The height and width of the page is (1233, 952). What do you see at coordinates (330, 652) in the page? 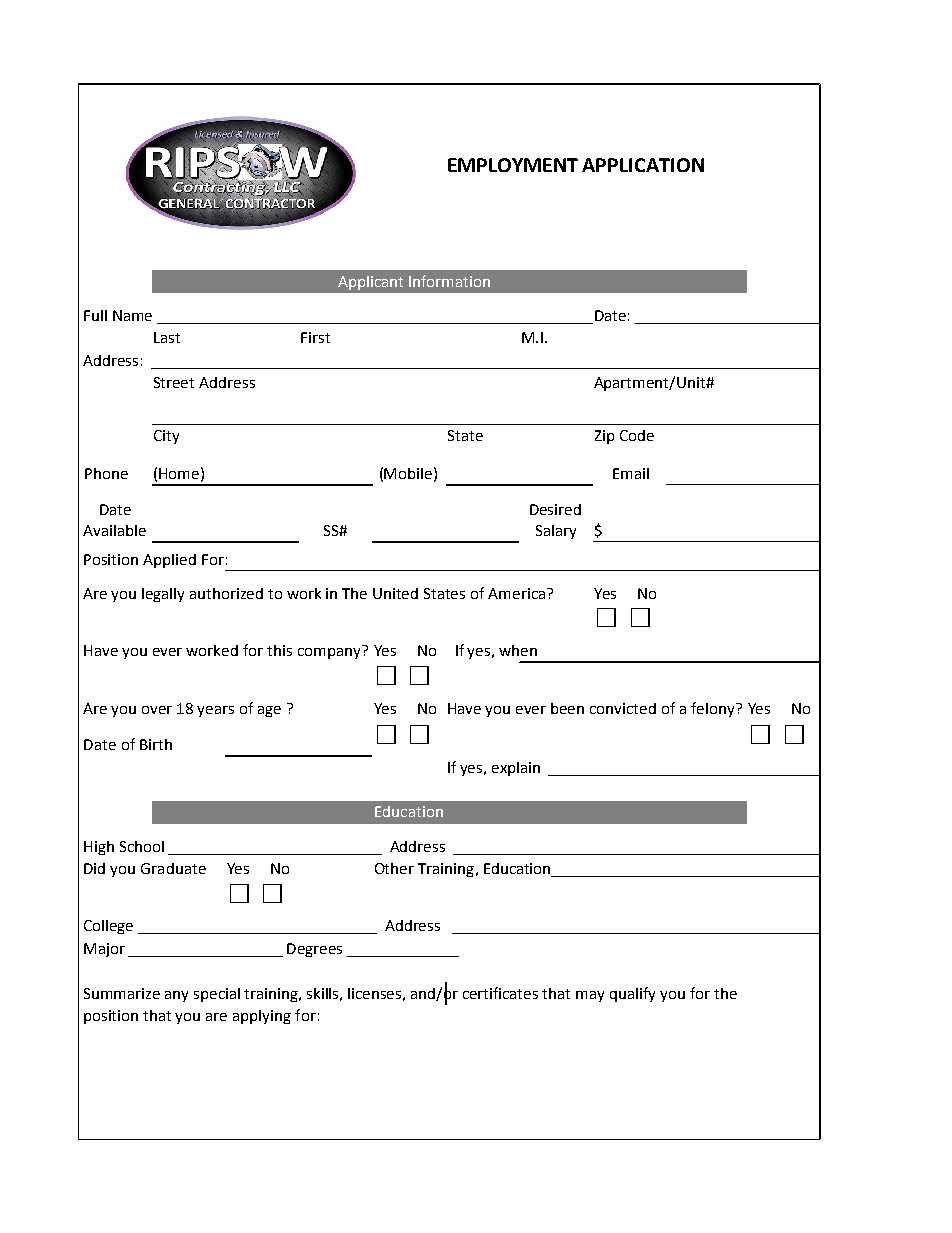
I see `company` at bounding box center [330, 652].
